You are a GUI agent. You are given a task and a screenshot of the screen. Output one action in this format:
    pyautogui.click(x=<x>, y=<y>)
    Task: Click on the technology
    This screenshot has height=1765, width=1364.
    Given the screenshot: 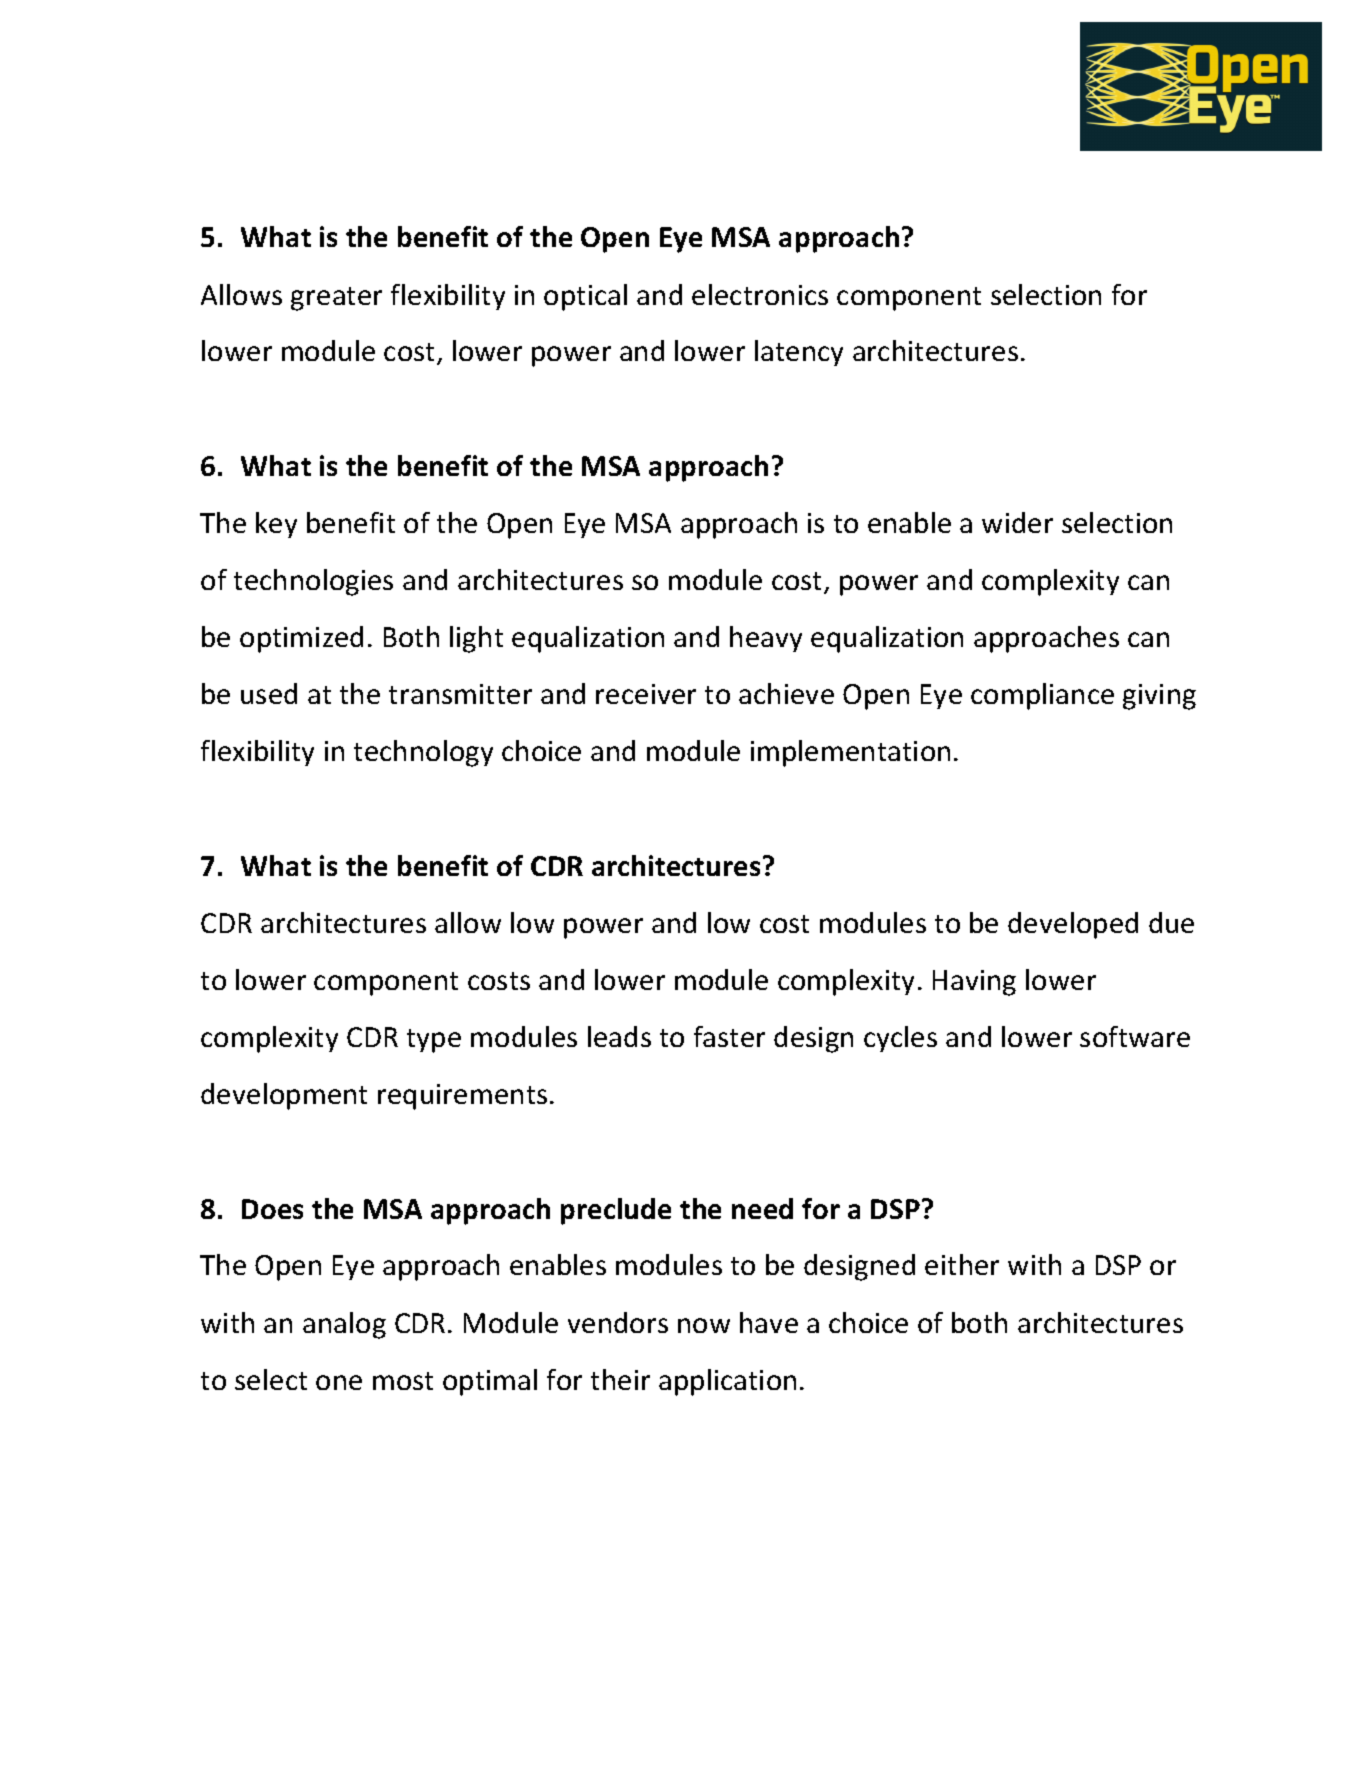 What is the action you would take?
    pyautogui.click(x=423, y=753)
